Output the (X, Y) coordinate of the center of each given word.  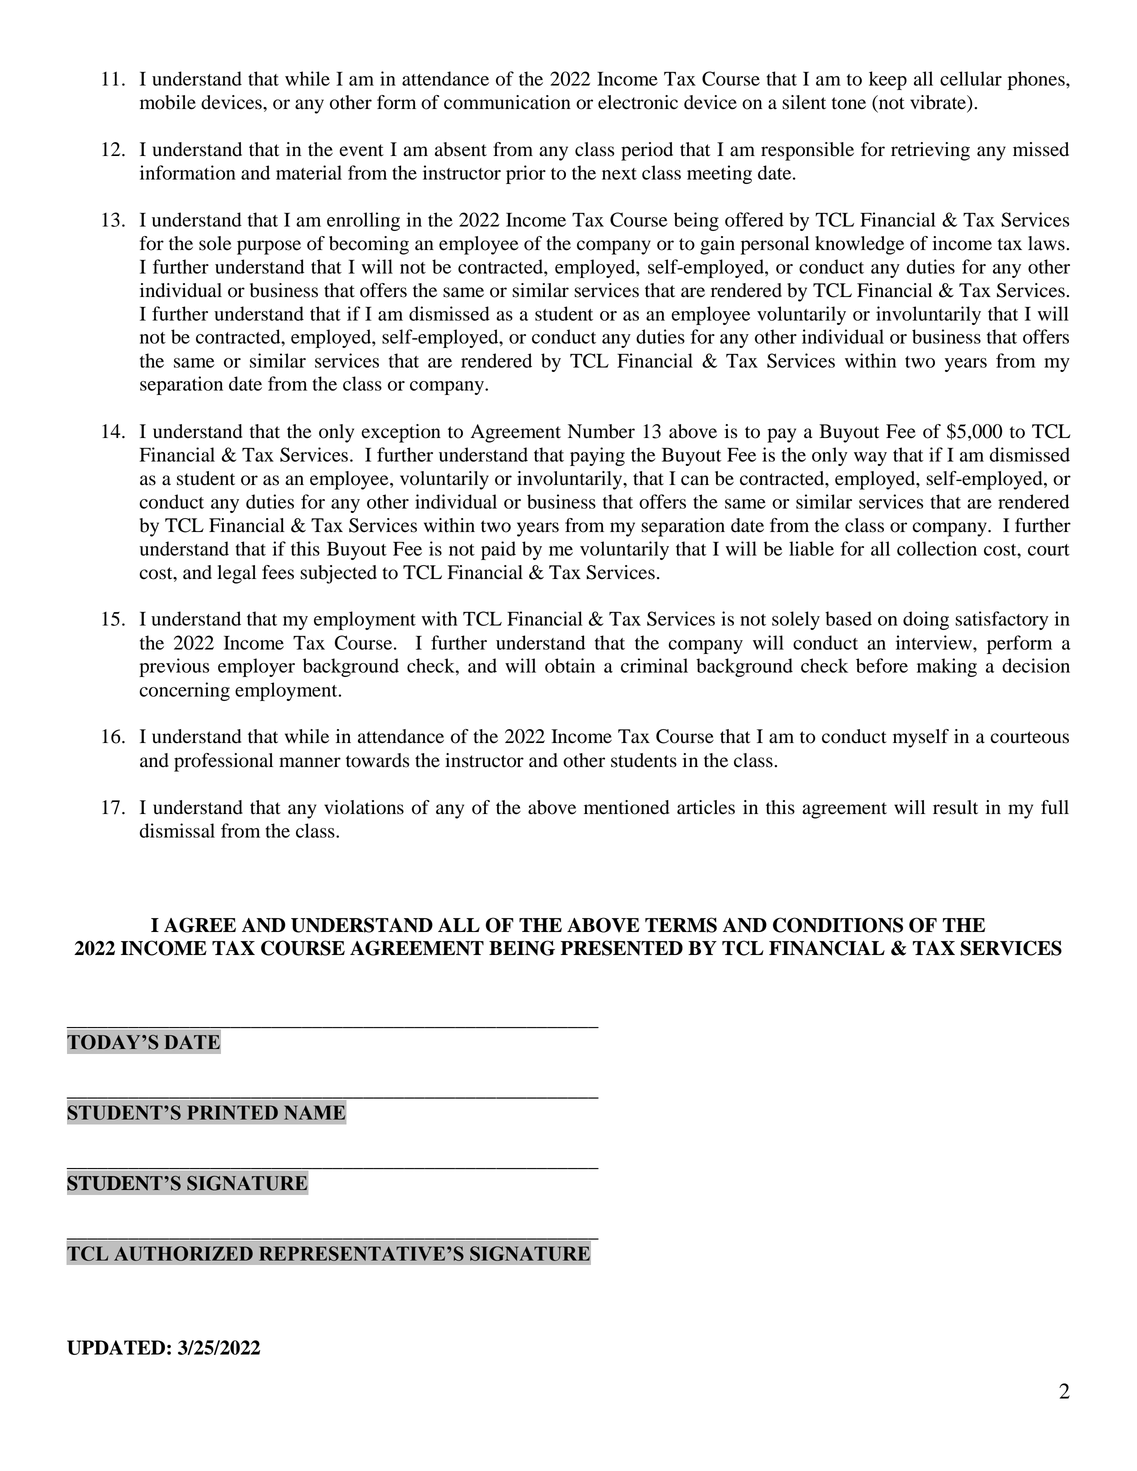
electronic (638, 102)
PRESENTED (622, 948)
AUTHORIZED (183, 1253)
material (309, 172)
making (947, 667)
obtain (570, 665)
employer (256, 667)
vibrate (939, 103)
